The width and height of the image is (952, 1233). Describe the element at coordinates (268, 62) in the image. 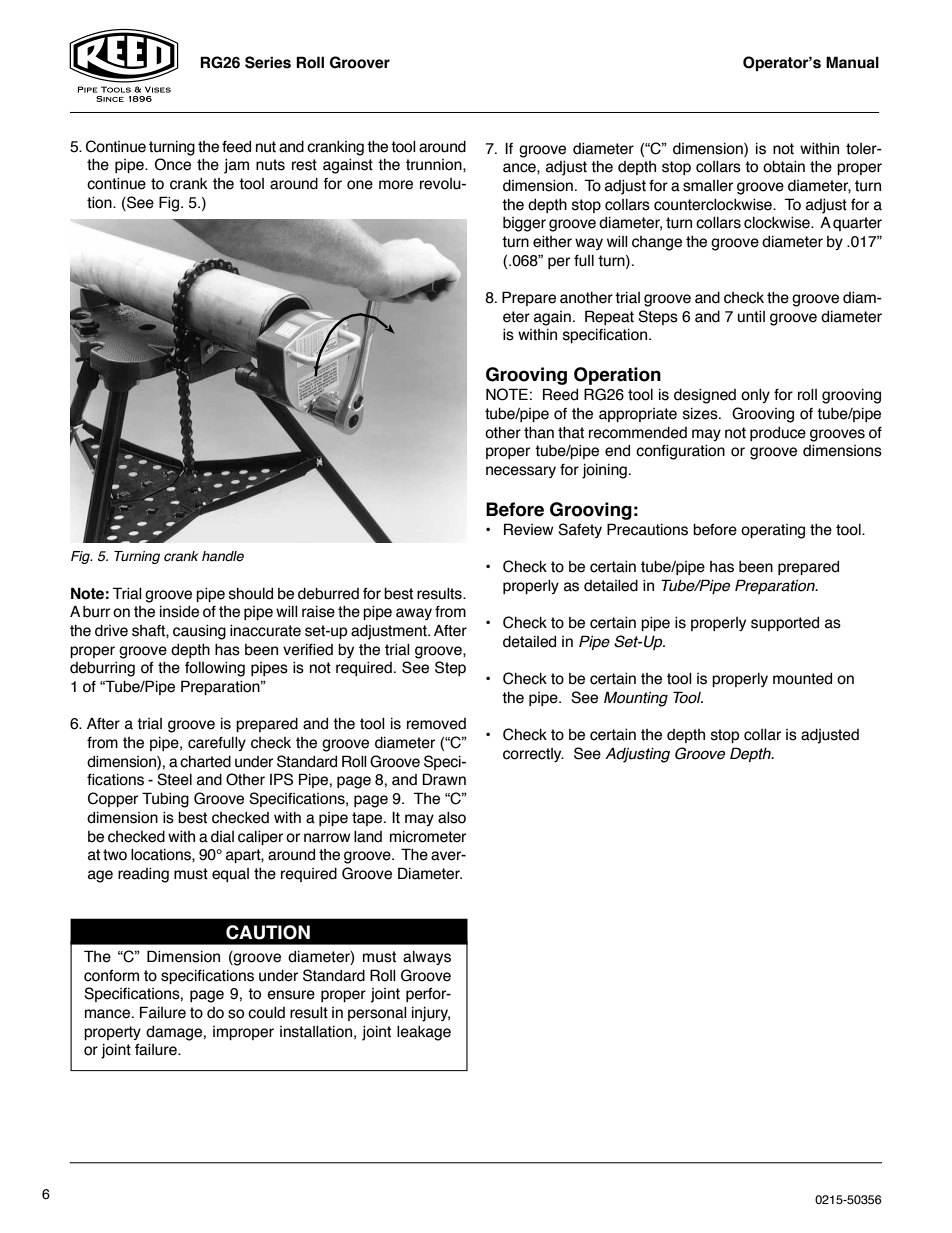

I see `Series` at that location.
